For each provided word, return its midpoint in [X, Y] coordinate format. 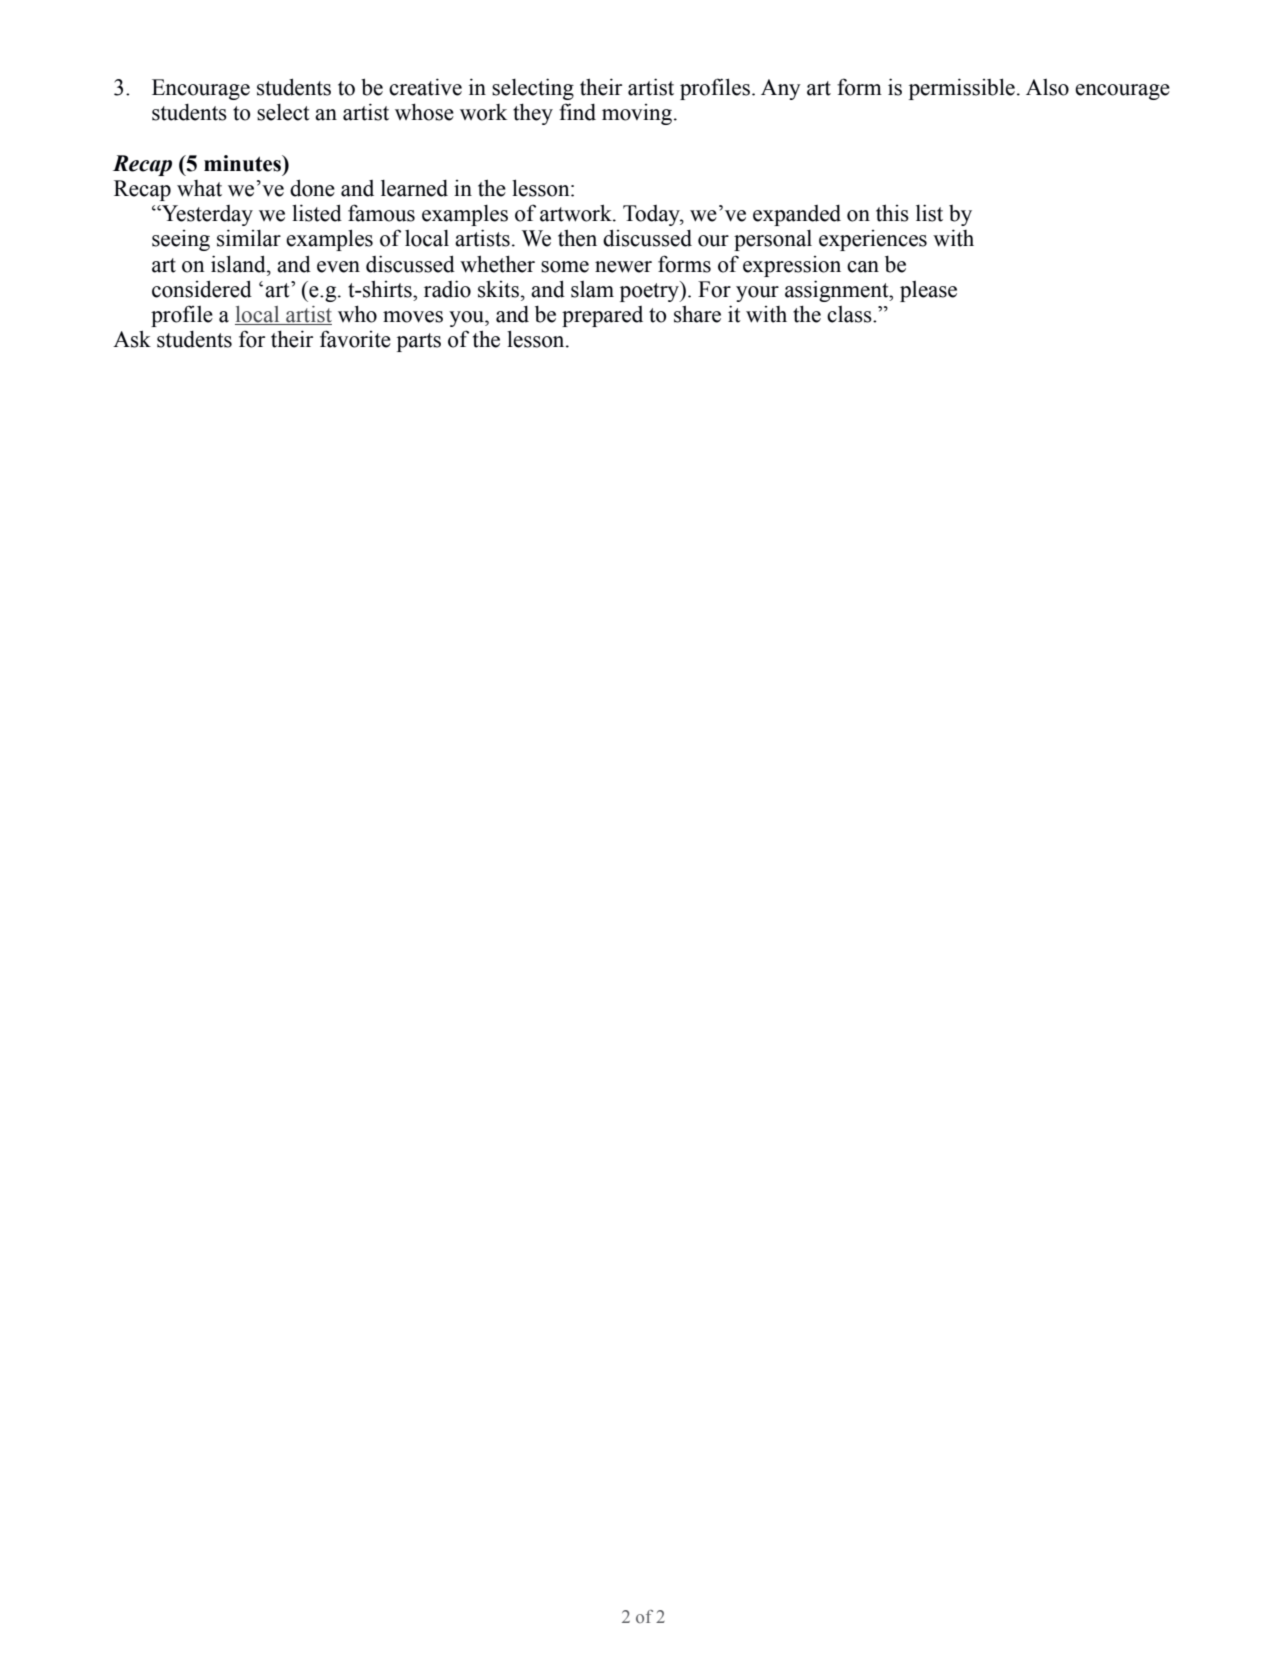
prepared [602, 316]
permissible [962, 89]
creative [425, 87]
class [850, 314]
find [577, 112]
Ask [132, 339]
